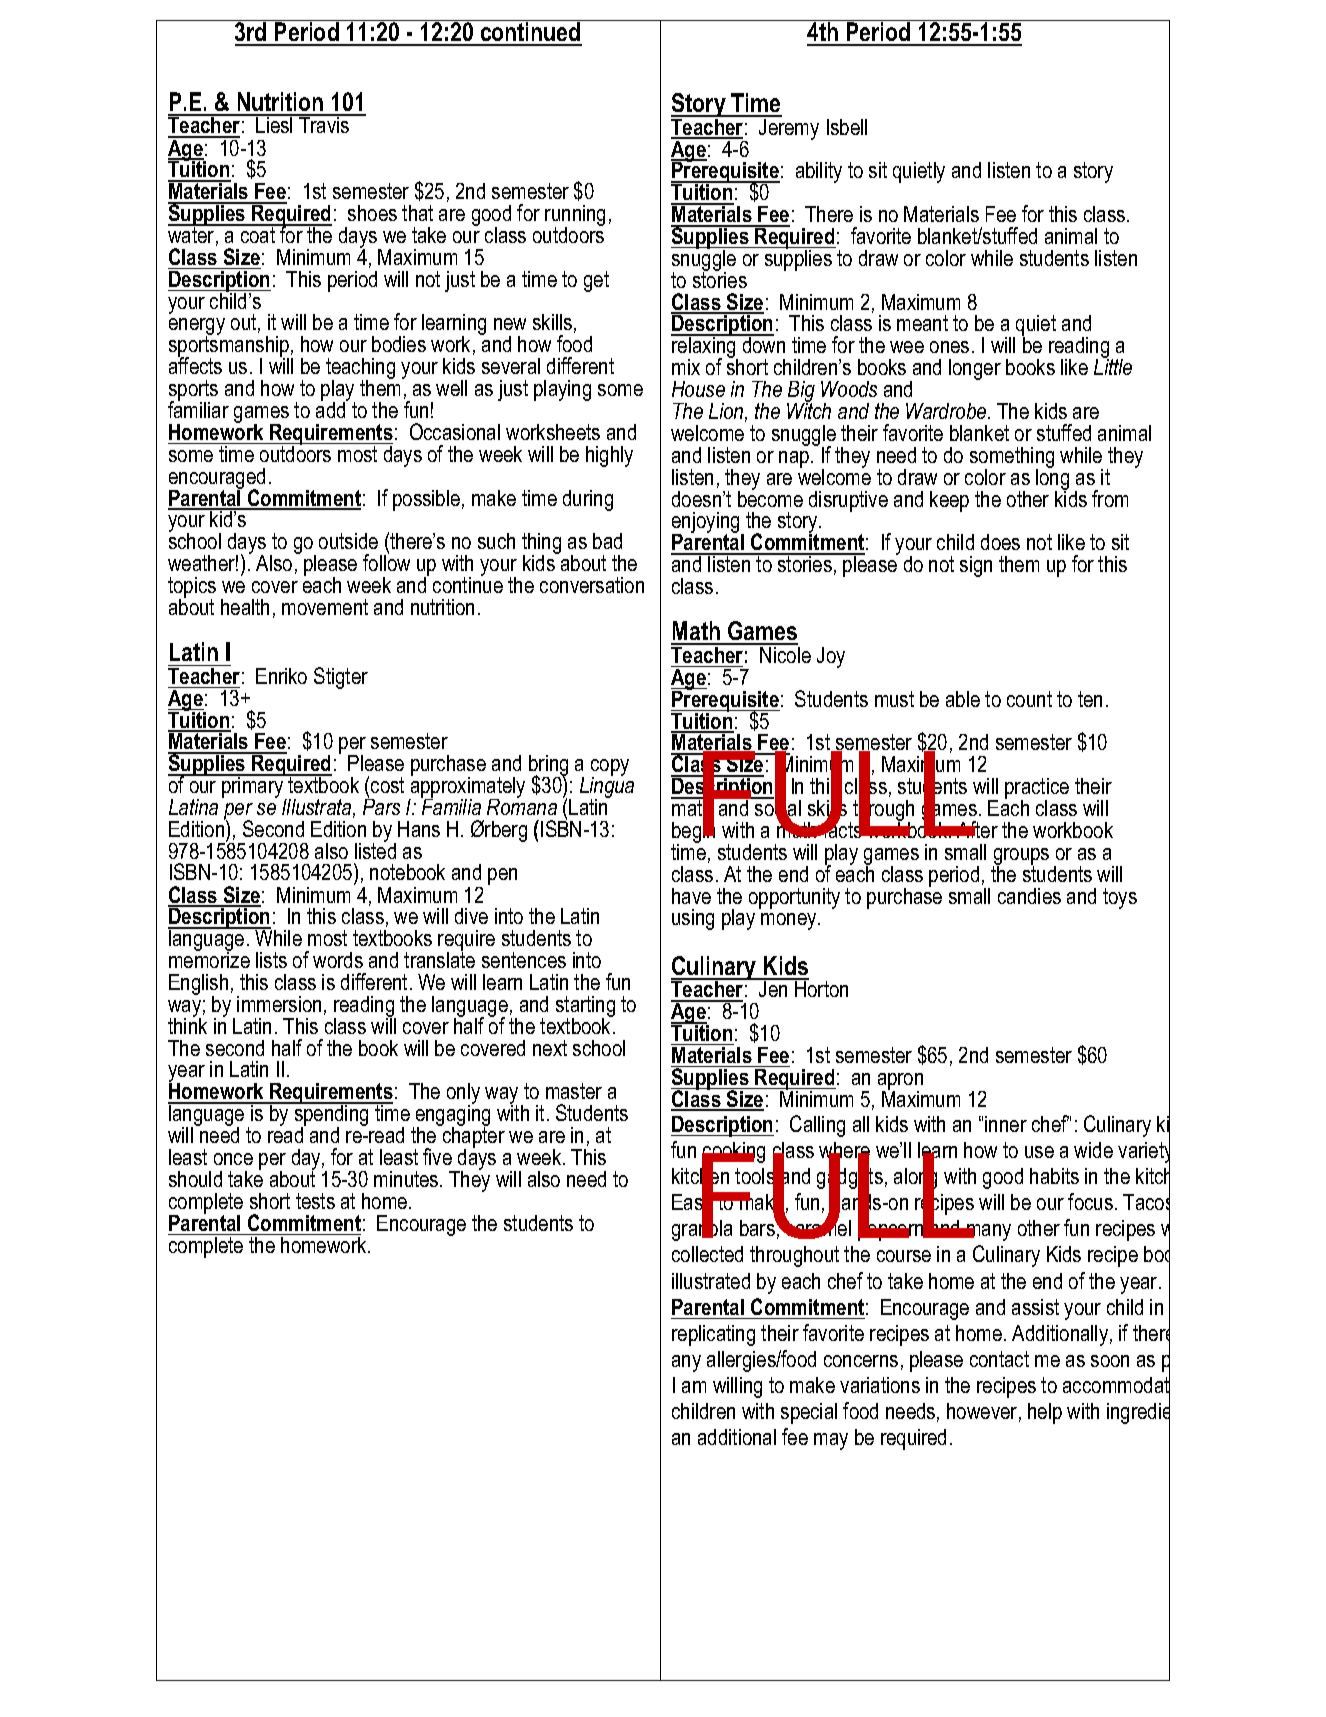 This screenshot has width=1326, height=1717. Describe the element at coordinates (315, 1201) in the screenshot. I see `tests` at that location.
